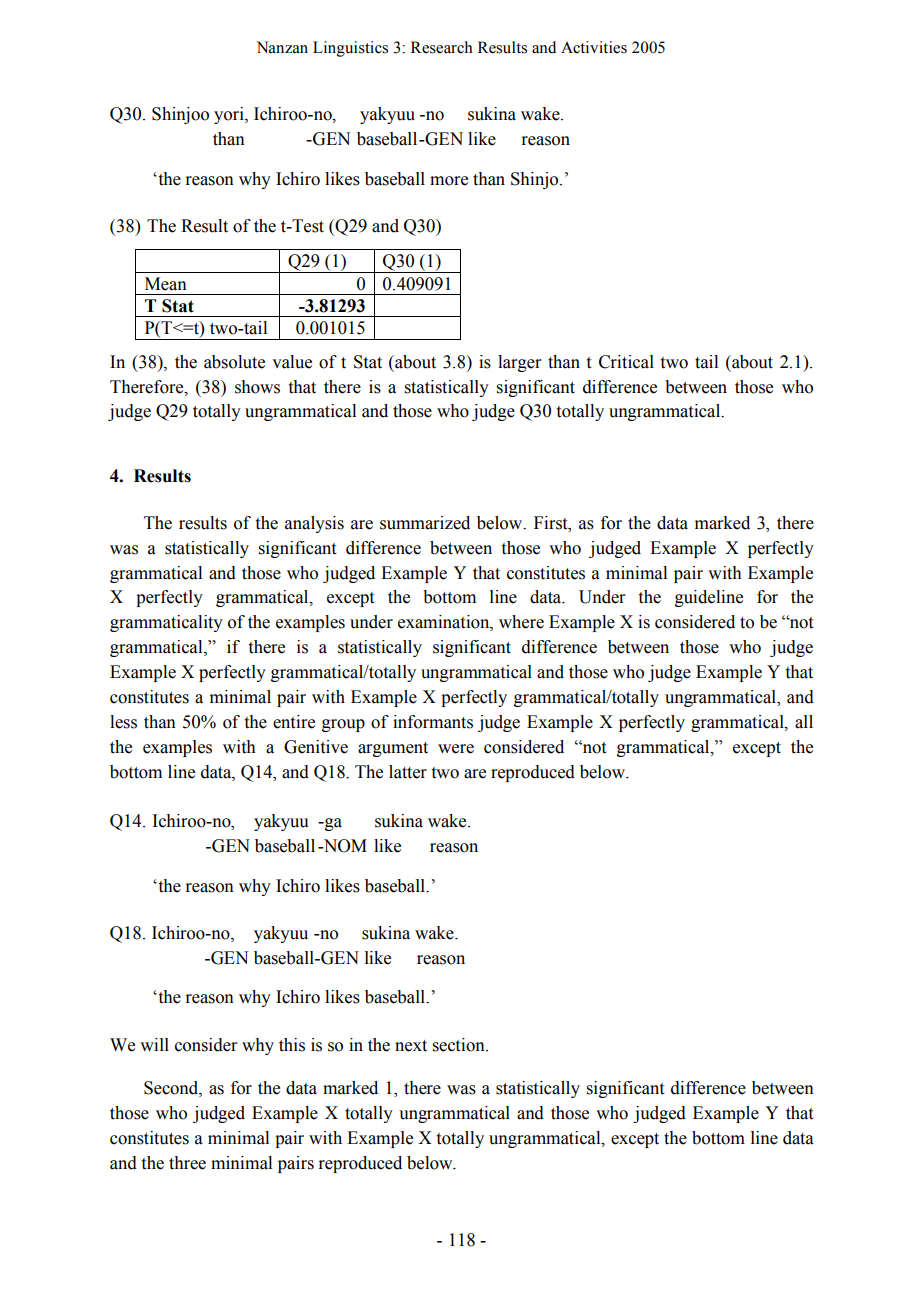 The image size is (924, 1308). I want to click on three, so click(187, 1163).
